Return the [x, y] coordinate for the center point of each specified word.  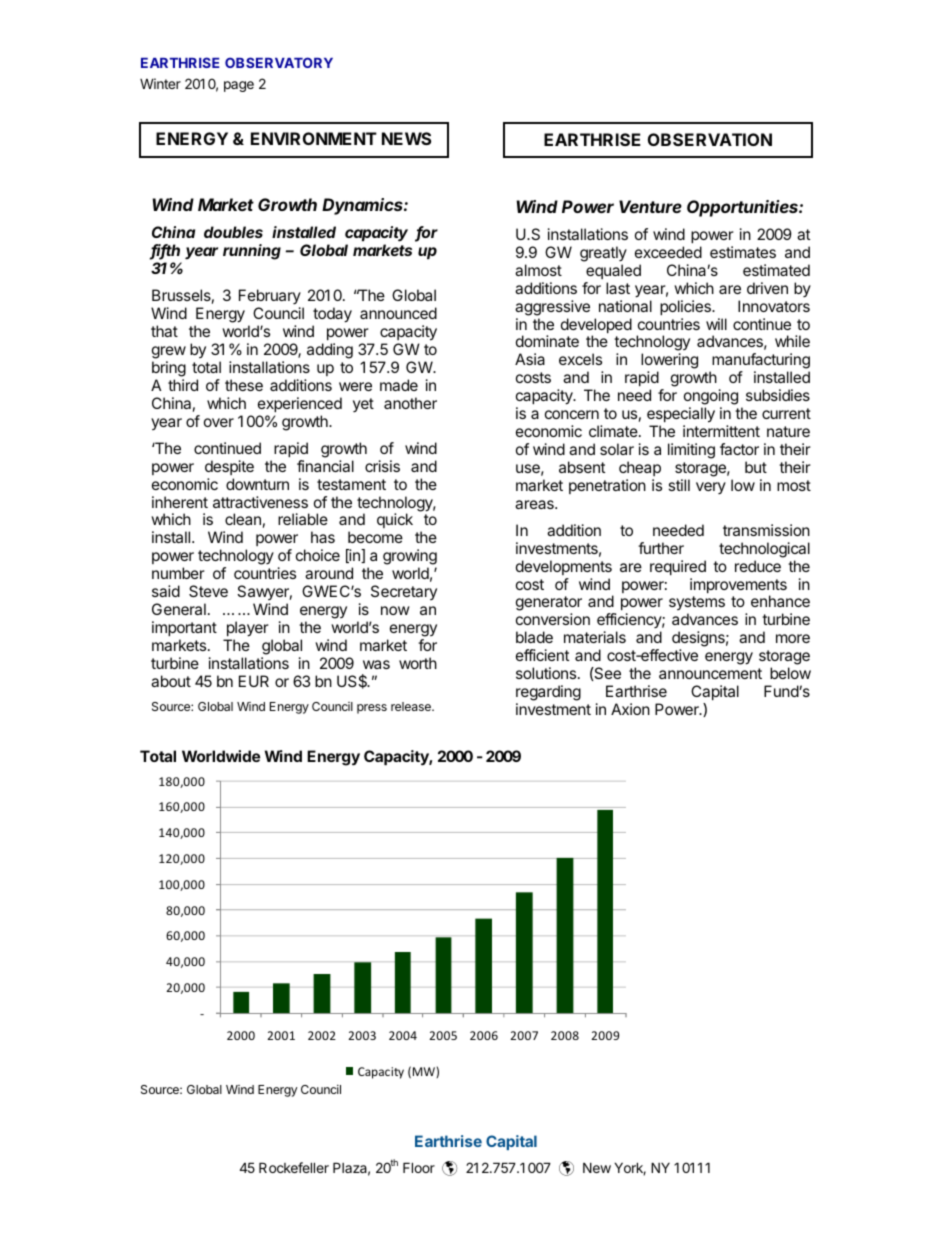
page [239, 86]
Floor [419, 1167]
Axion [630, 709]
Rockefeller [294, 1167]
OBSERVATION [710, 139]
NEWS [406, 138]
